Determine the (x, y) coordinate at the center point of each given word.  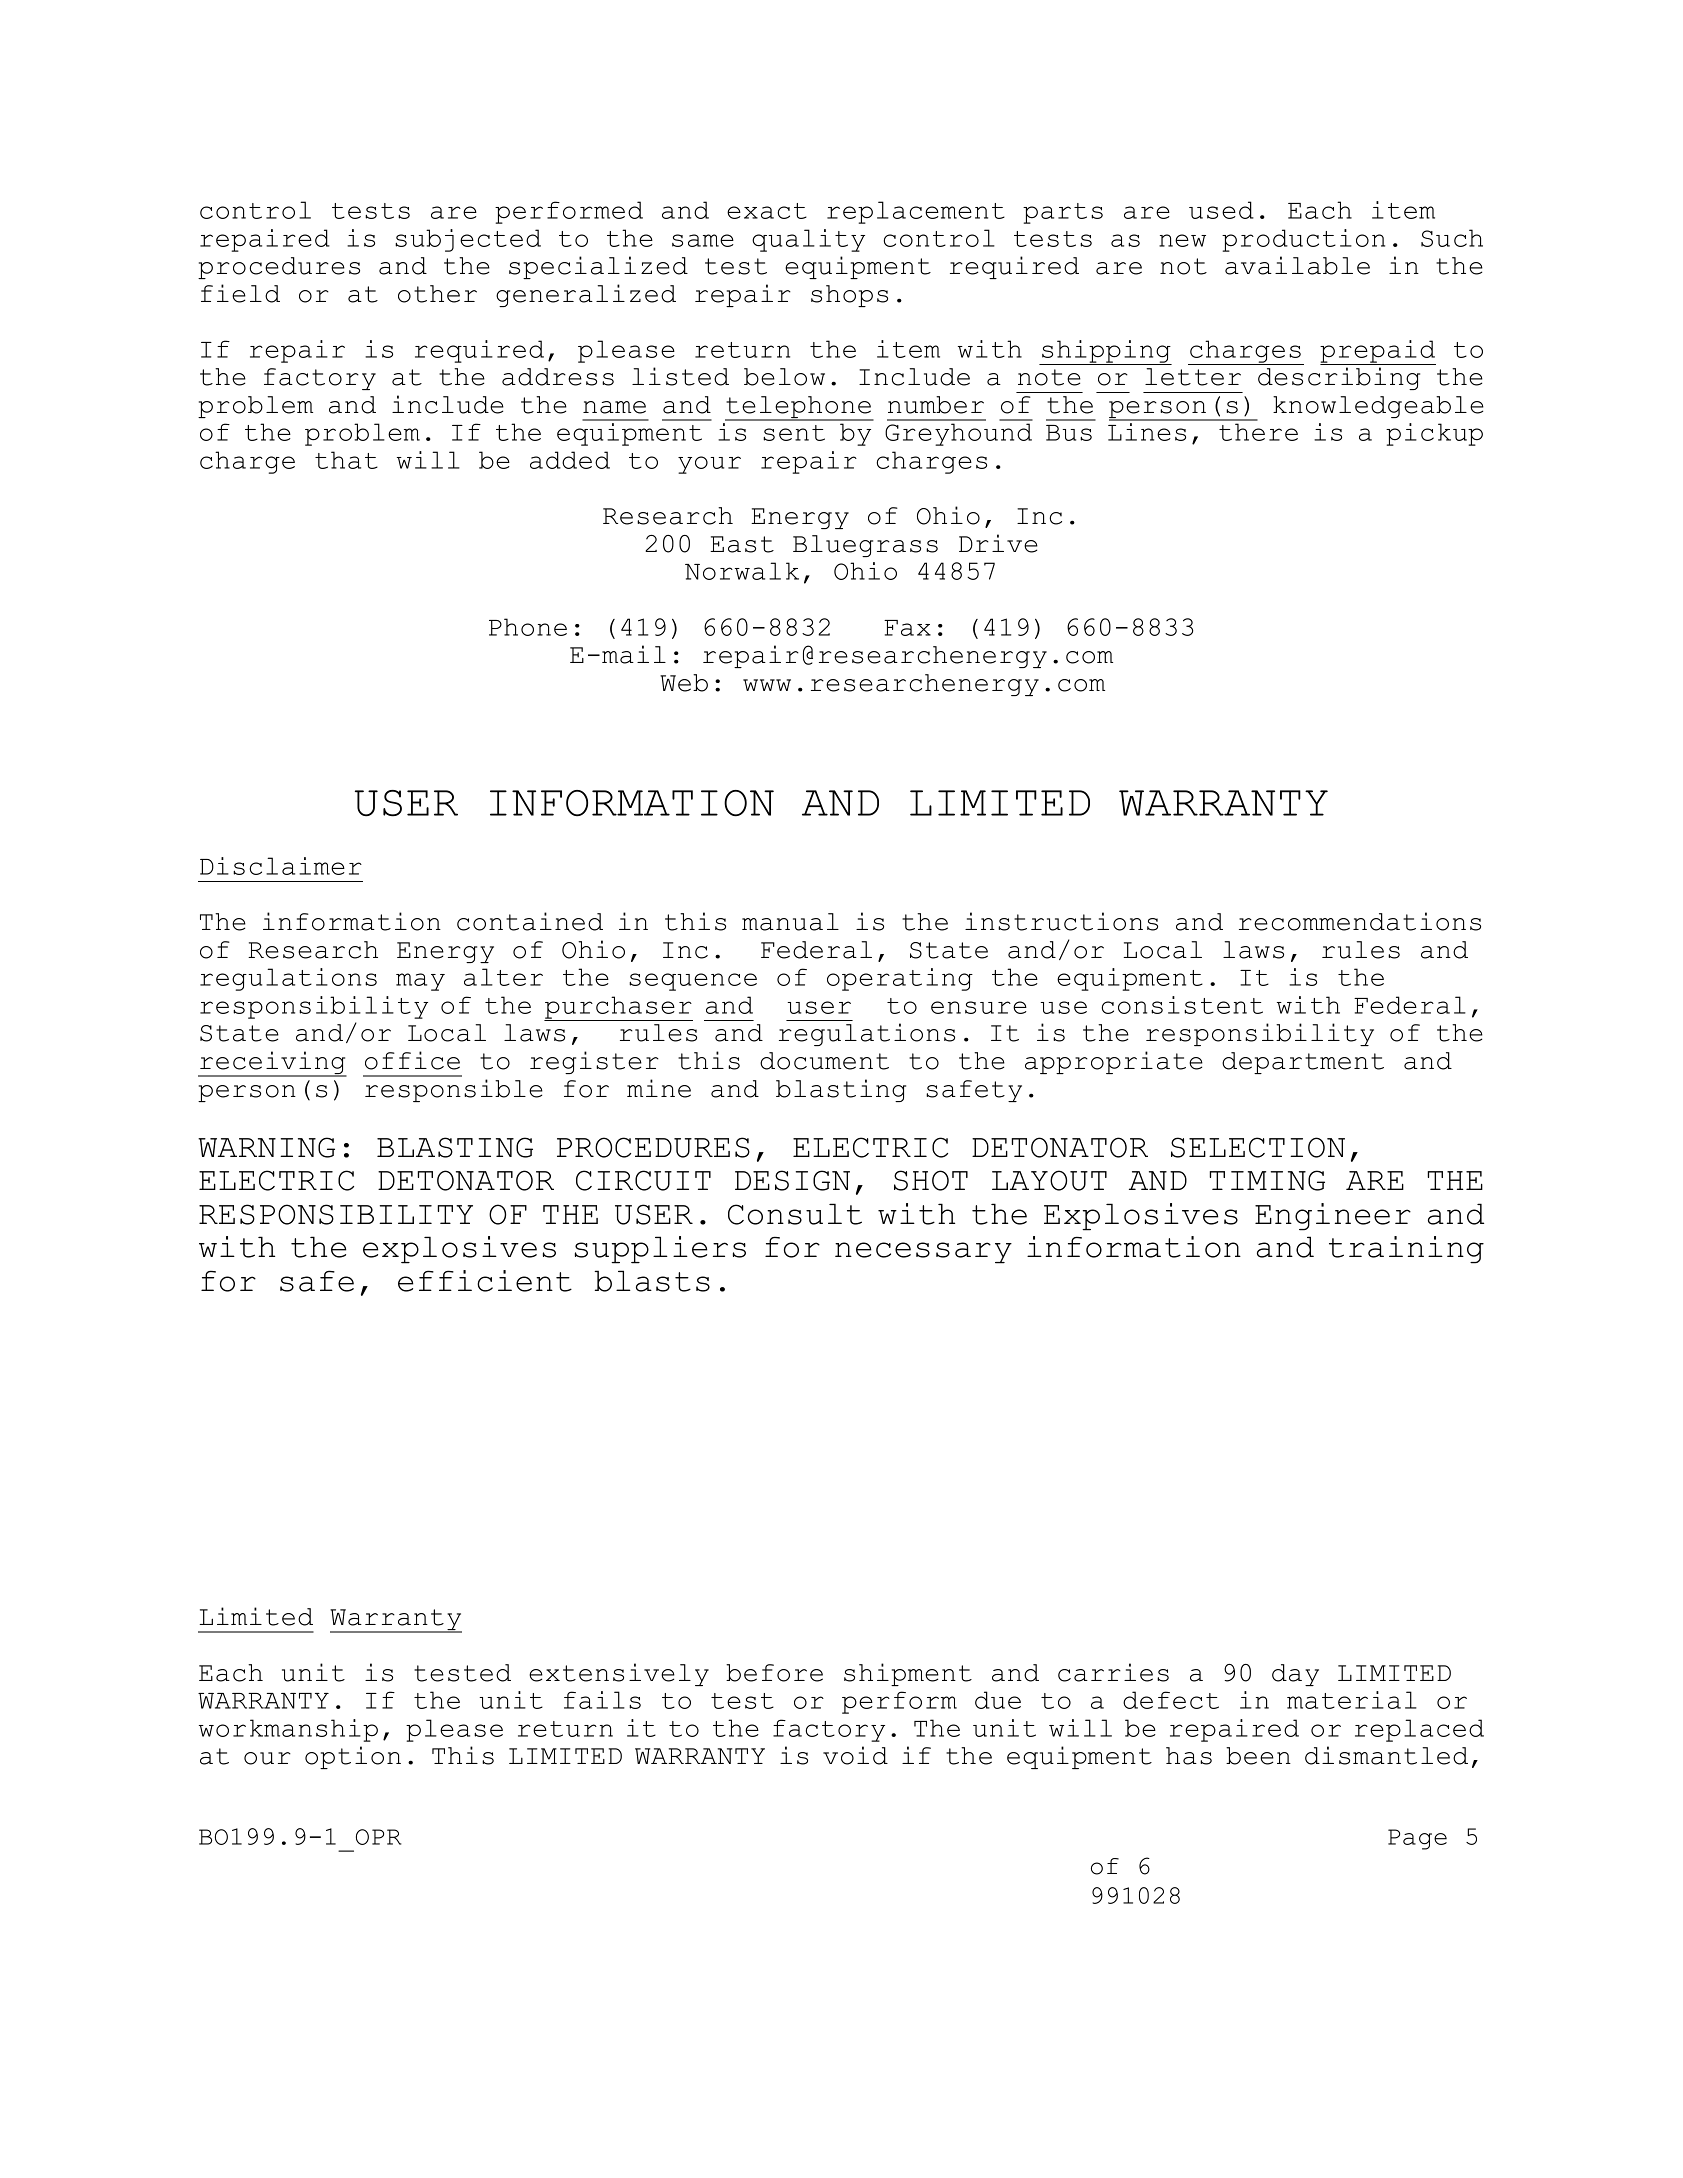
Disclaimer (281, 866)
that (346, 460)
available (1297, 265)
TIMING (1267, 1180)
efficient (485, 1281)
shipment (908, 1674)
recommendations (1360, 921)
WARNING (266, 1147)
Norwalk (742, 571)
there (1258, 432)
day (1295, 1675)
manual (790, 922)
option (353, 1757)
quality (808, 240)
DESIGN (792, 1180)
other (437, 294)
